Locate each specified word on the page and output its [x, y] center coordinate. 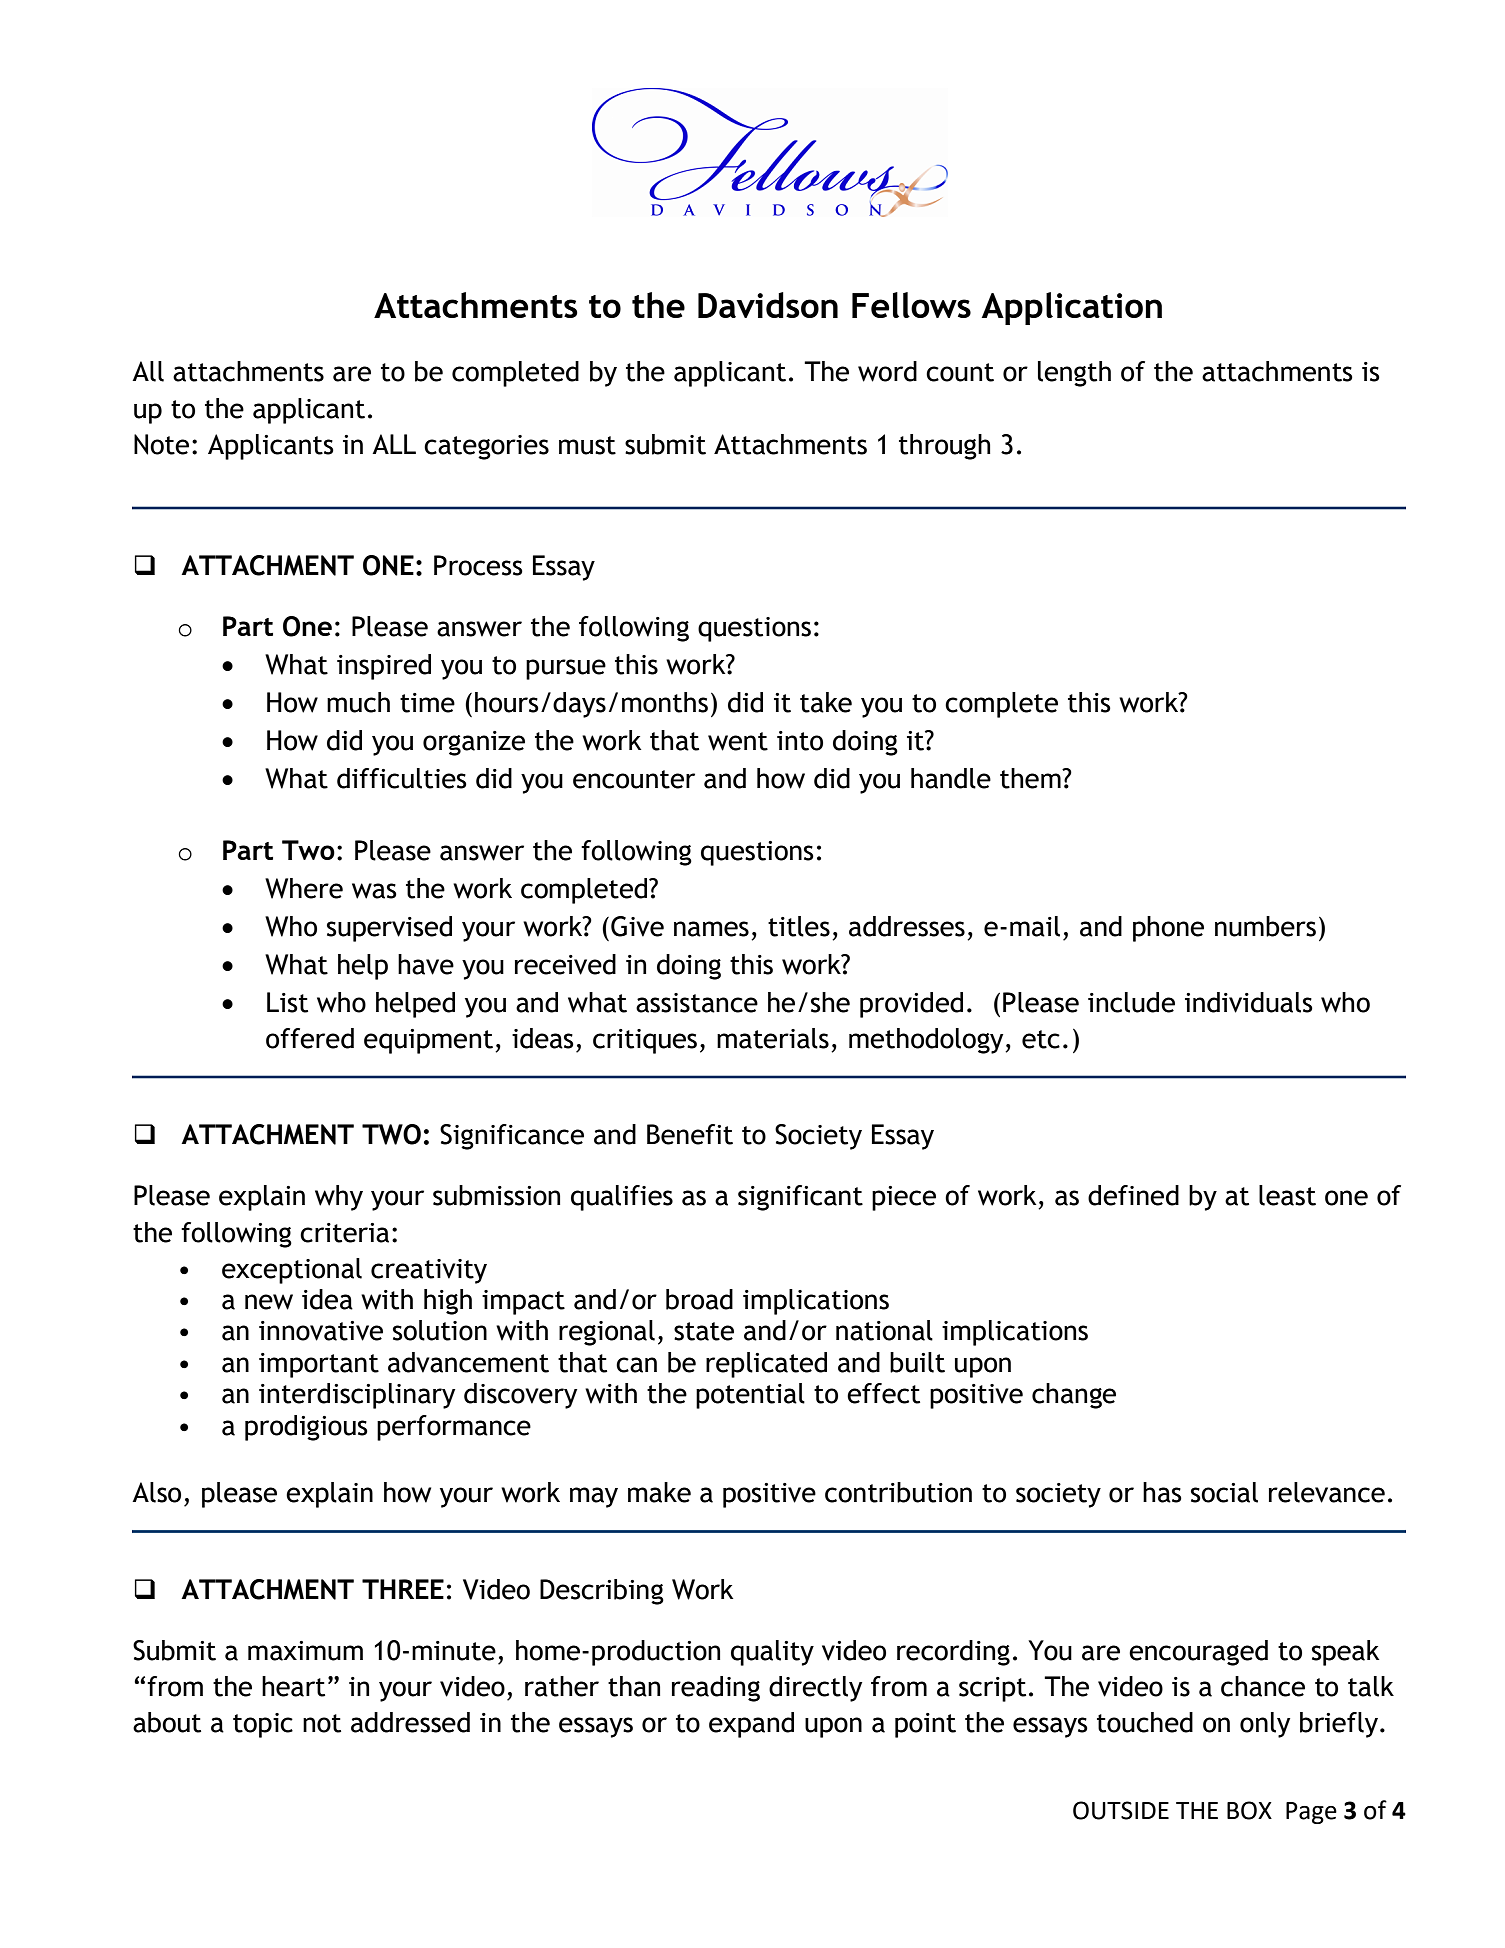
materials [773, 1038]
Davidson [768, 305]
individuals [1249, 1002]
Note [161, 444]
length [1074, 374]
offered [310, 1038]
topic [263, 1725]
